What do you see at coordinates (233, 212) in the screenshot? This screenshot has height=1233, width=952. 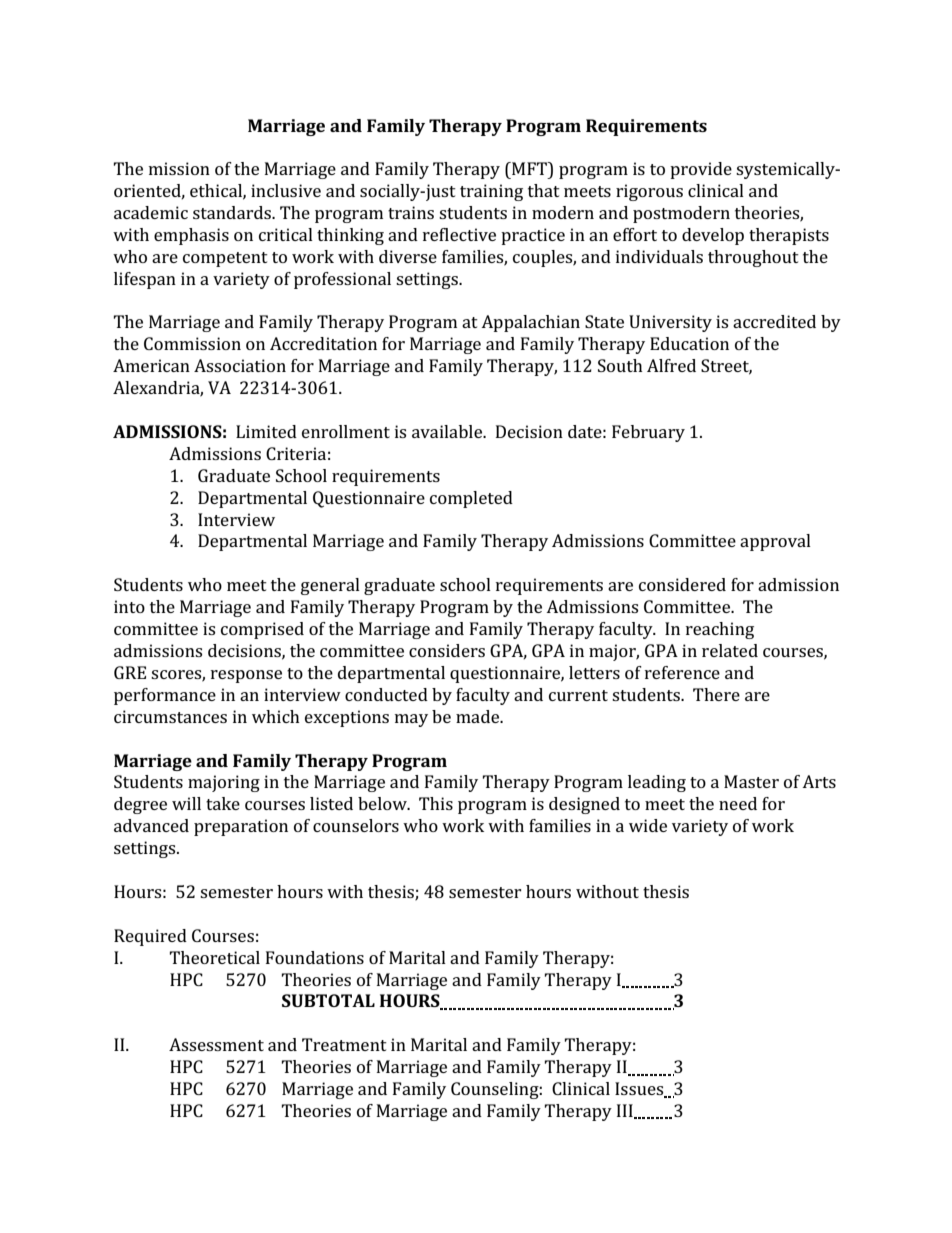 I see `standards` at bounding box center [233, 212].
